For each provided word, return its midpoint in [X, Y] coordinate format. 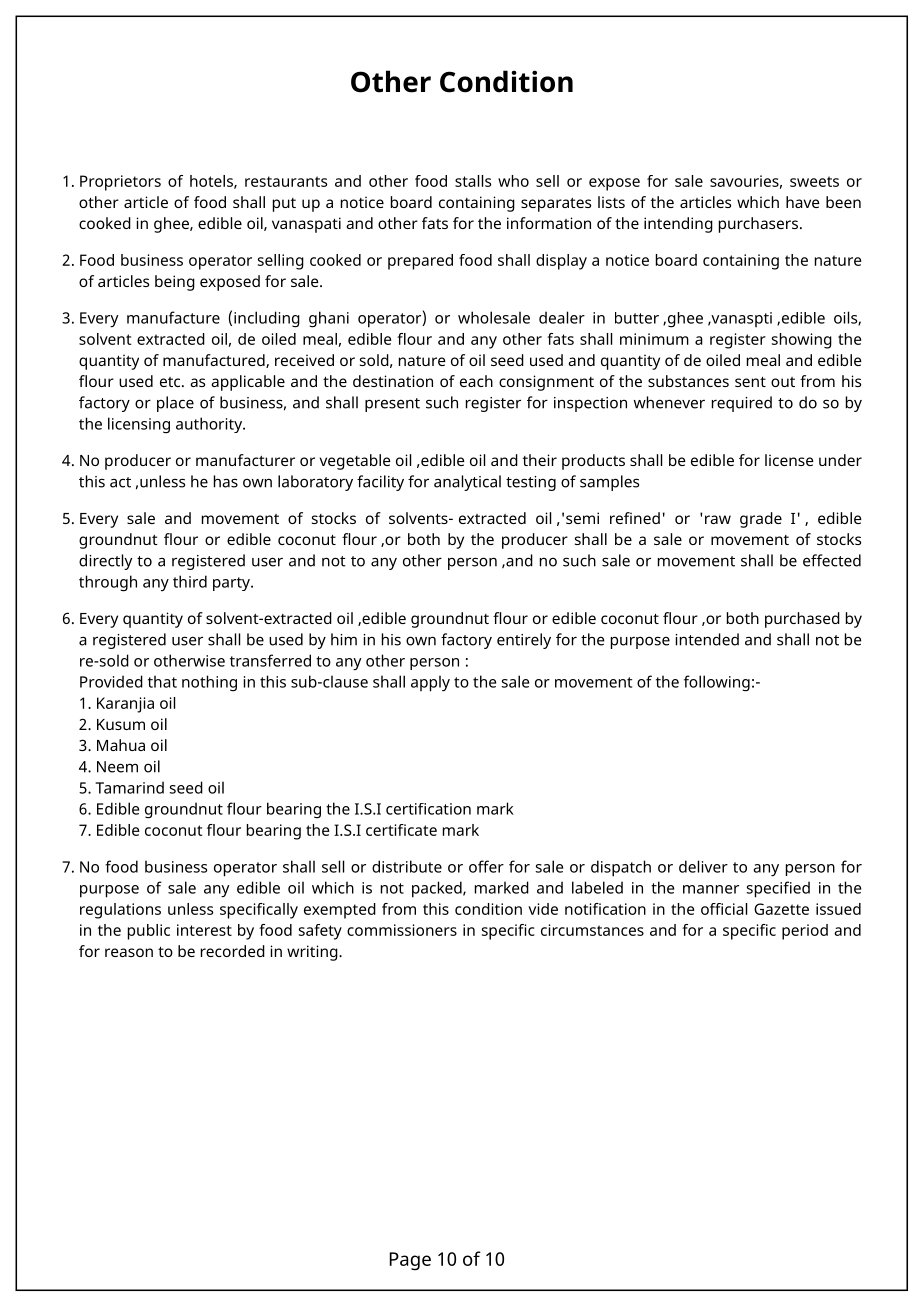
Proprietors [120, 183]
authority [210, 425]
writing [313, 953]
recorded [233, 951]
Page [410, 1261]
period [805, 932]
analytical [467, 483]
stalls [473, 181]
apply [430, 683]
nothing [209, 683]
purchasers [758, 225]
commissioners [402, 930]
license [789, 460]
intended [707, 639]
